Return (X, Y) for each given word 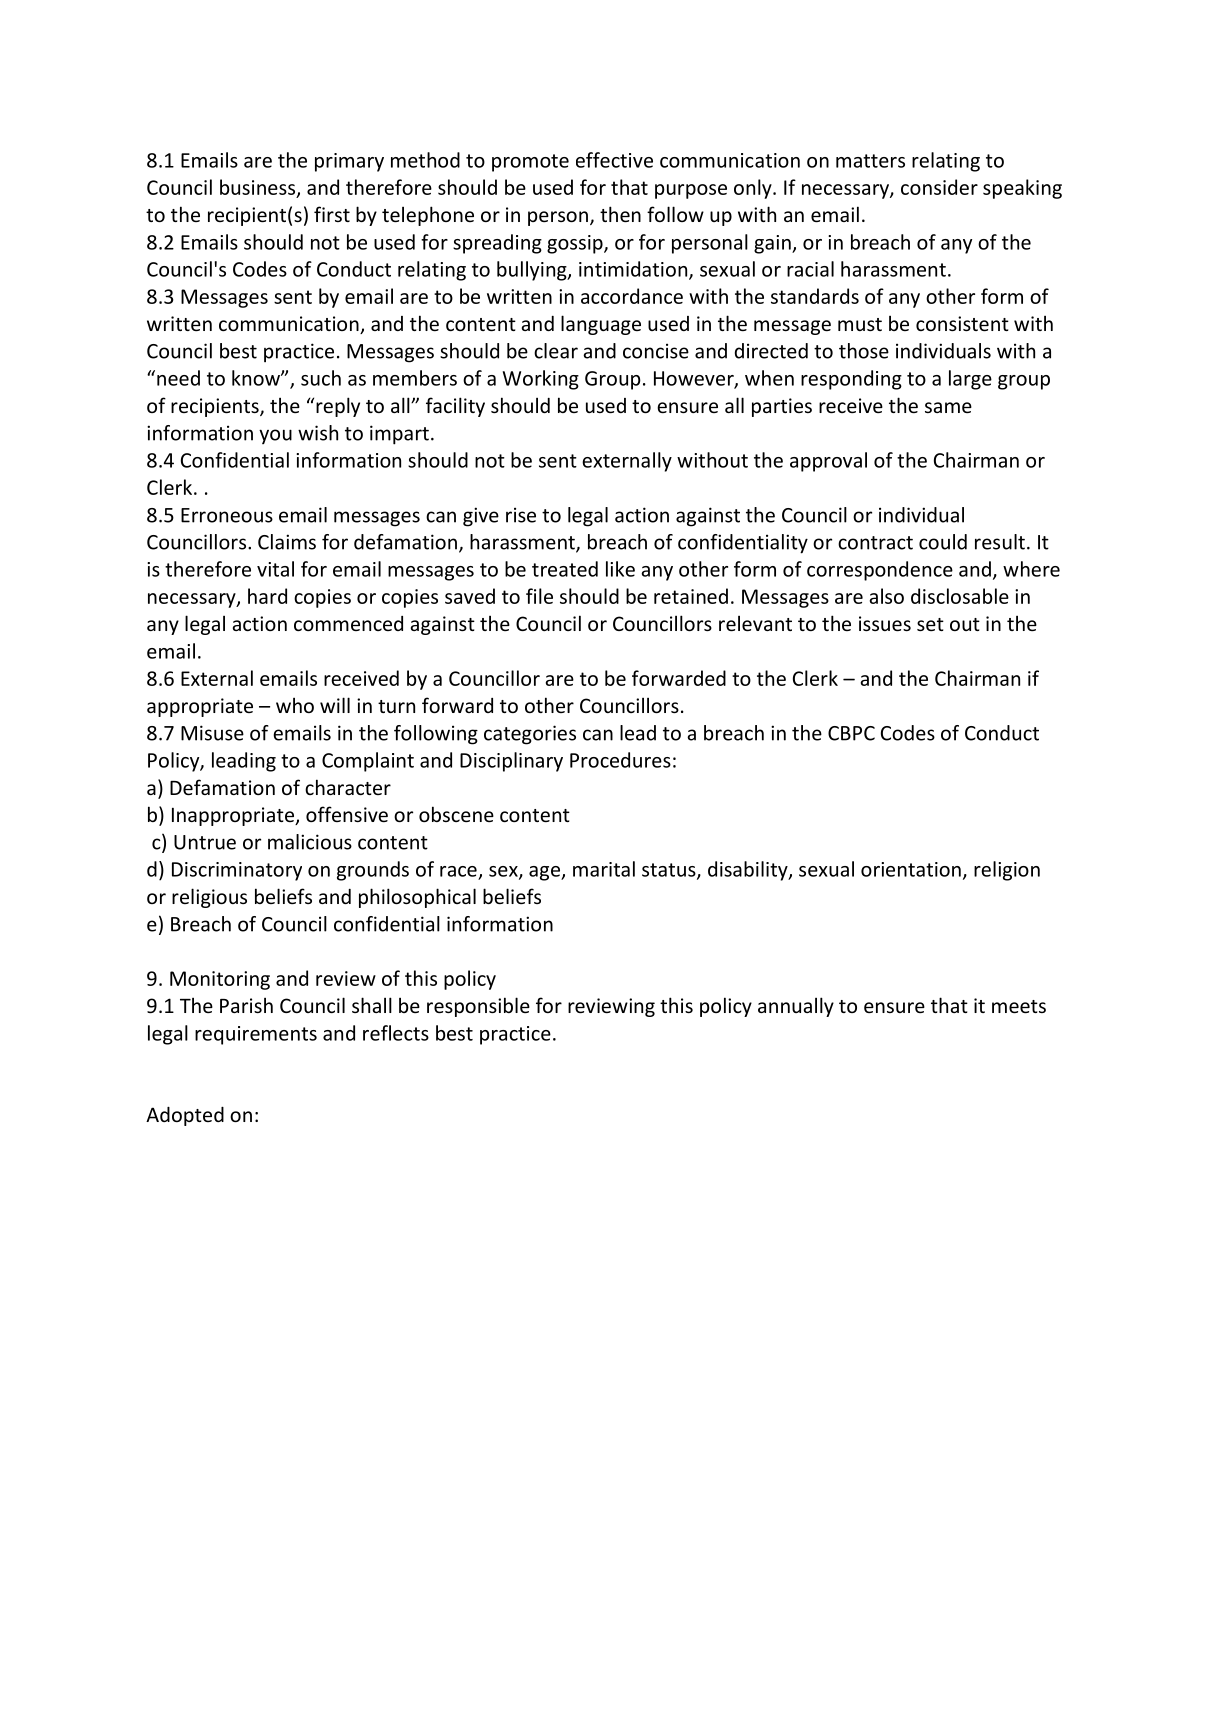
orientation (911, 869)
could (943, 542)
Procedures (620, 760)
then (620, 214)
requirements (256, 1035)
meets (1019, 1006)
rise (521, 515)
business (259, 188)
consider (939, 187)
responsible (478, 1007)
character (348, 787)
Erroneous (227, 515)
